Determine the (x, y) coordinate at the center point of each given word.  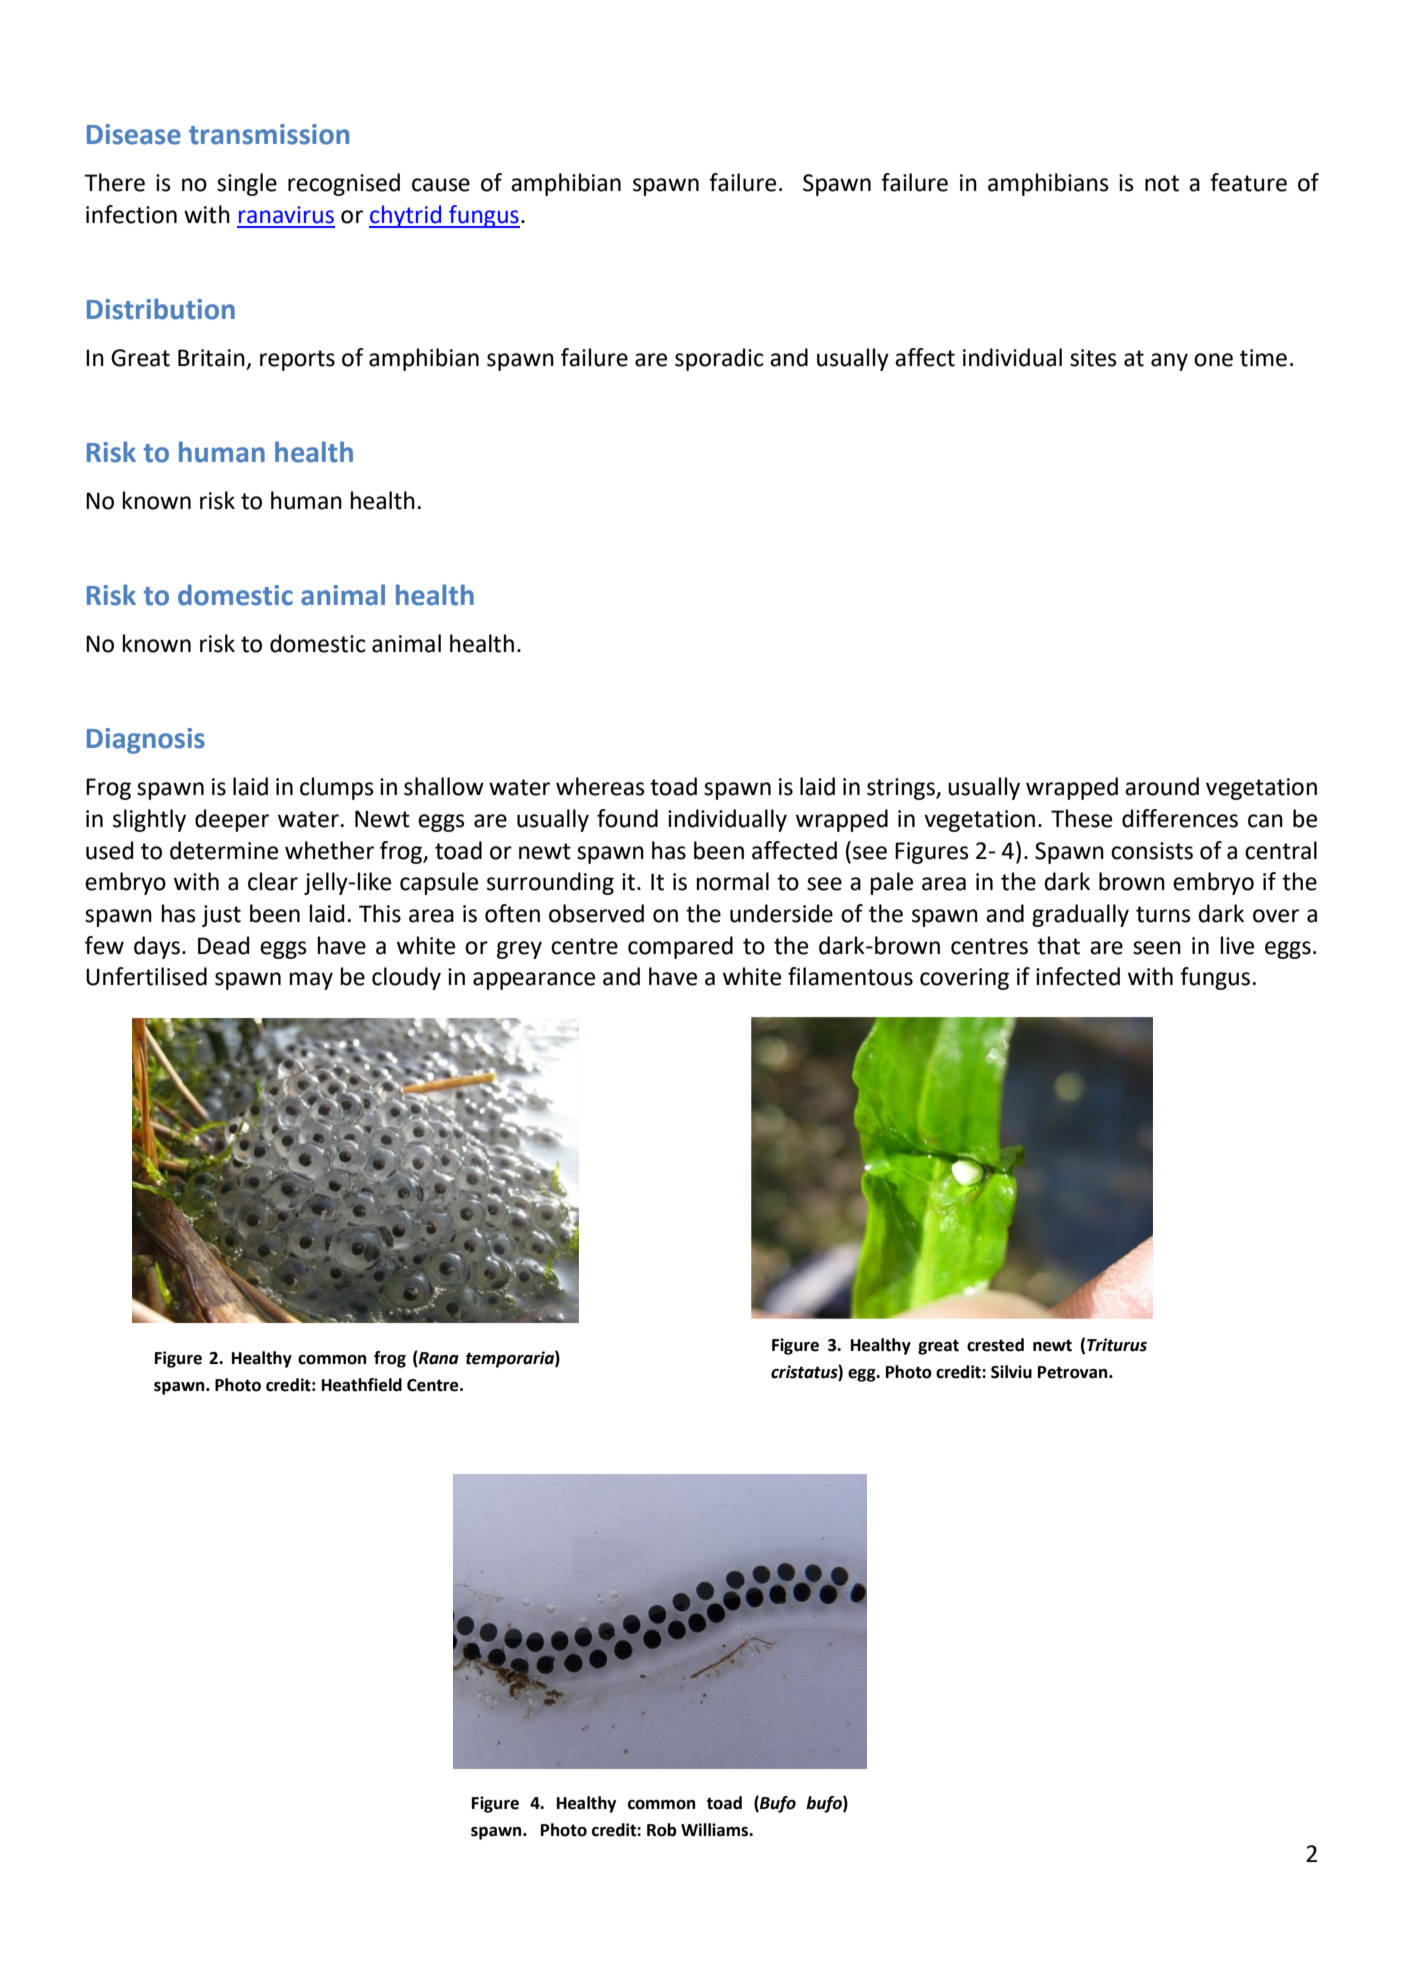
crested (995, 1345)
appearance (534, 981)
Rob (662, 1830)
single (247, 184)
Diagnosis (146, 741)
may (311, 981)
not (1162, 183)
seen (1157, 948)
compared (680, 947)
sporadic (719, 359)
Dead (224, 945)
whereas (600, 786)
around (1162, 786)
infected (1078, 976)
